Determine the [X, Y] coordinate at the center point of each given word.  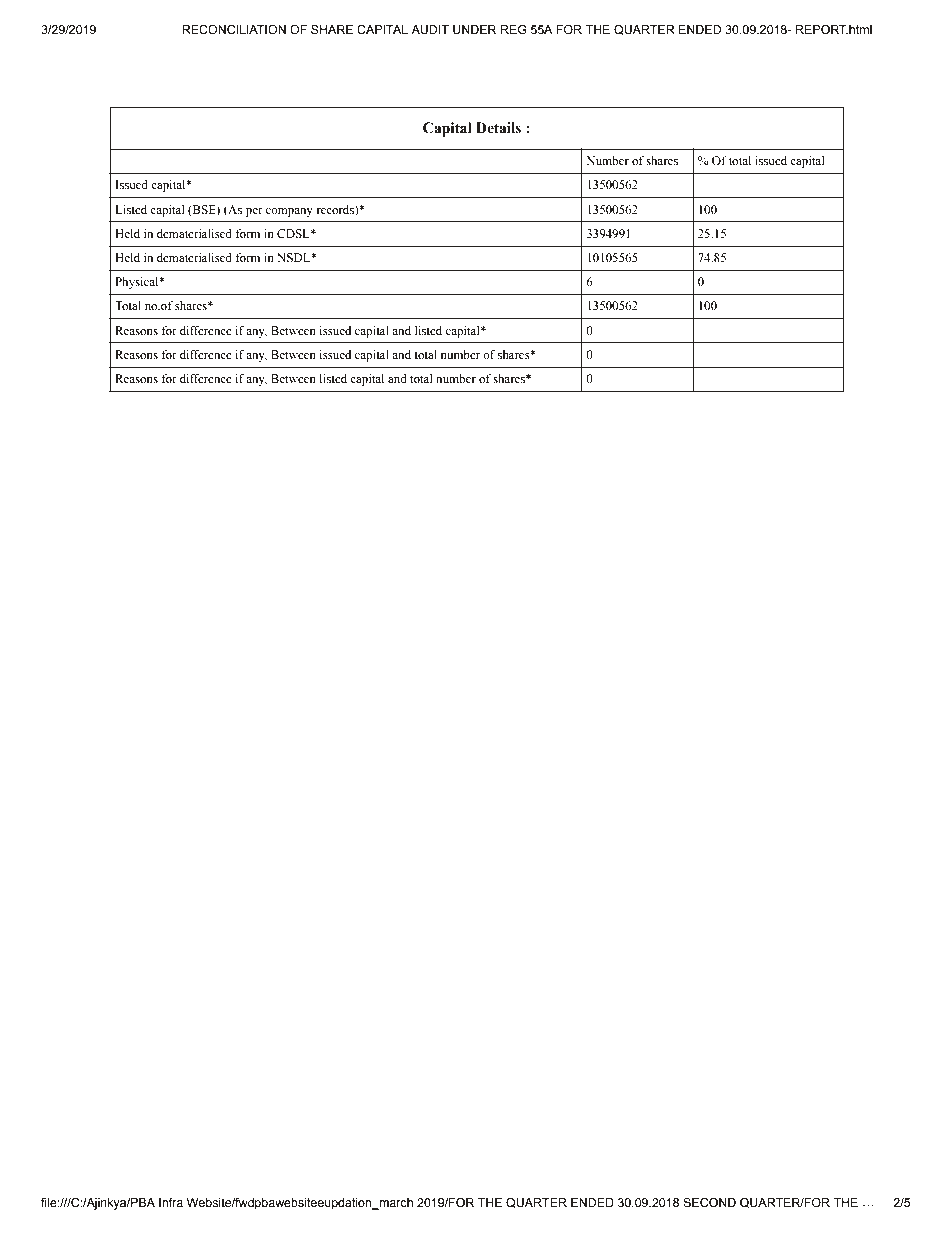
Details [498, 128]
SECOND [709, 1203]
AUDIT [430, 29]
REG [514, 29]
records [336, 210]
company [289, 212]
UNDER [474, 29]
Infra [171, 1202]
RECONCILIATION [234, 30]
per [254, 212]
